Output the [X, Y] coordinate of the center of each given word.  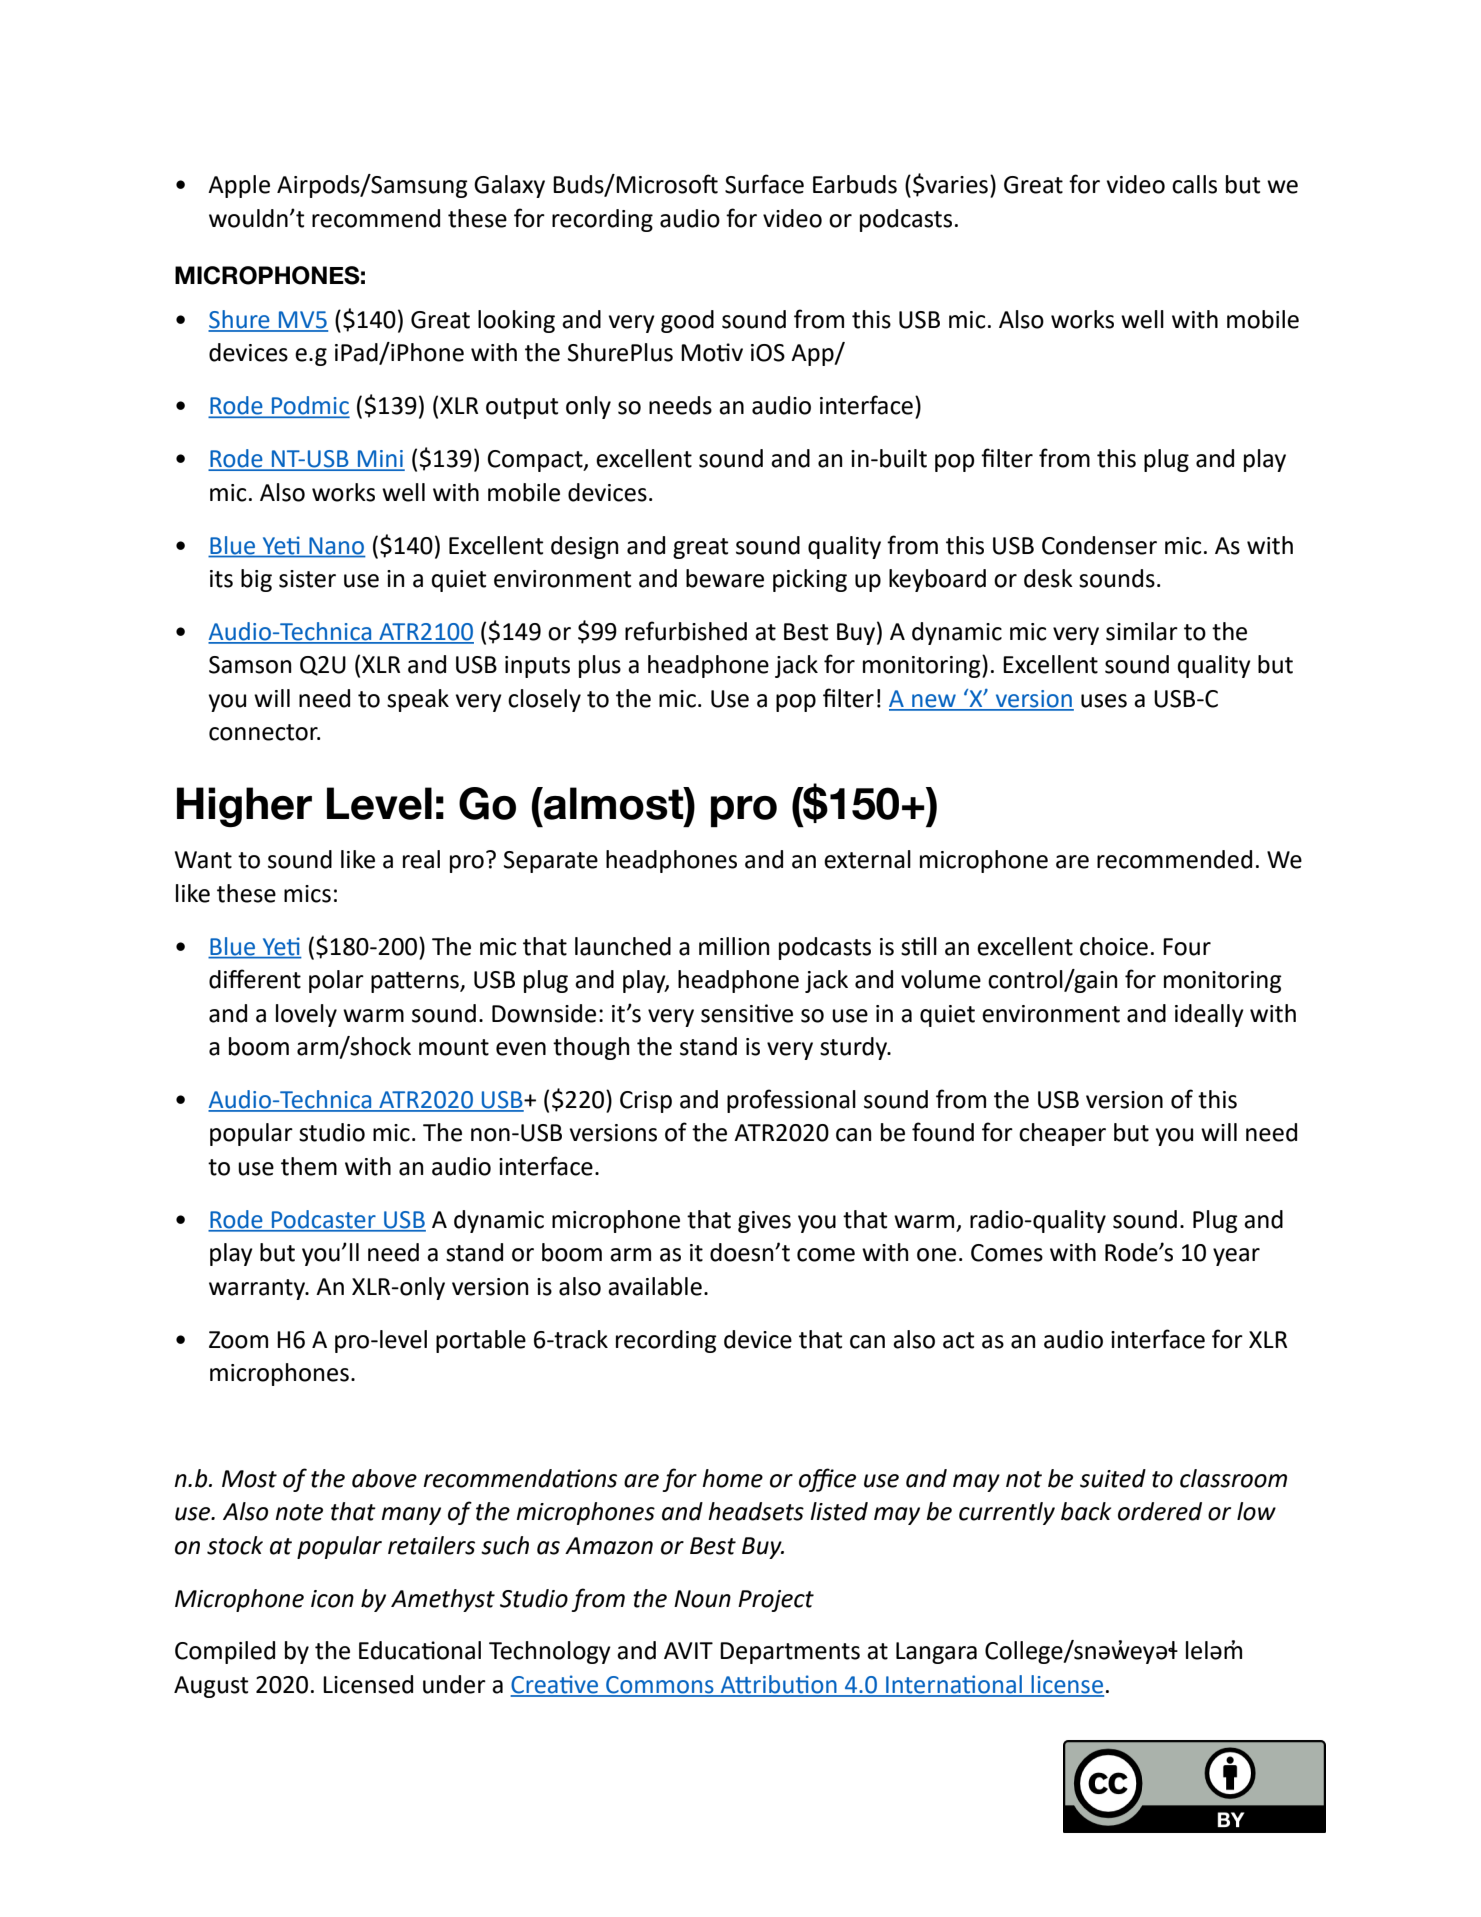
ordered [1160, 1511]
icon [332, 1599]
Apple [239, 186]
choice [1114, 946]
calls [1194, 184]
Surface [764, 184]
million [734, 946]
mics [307, 894]
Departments [790, 1653]
